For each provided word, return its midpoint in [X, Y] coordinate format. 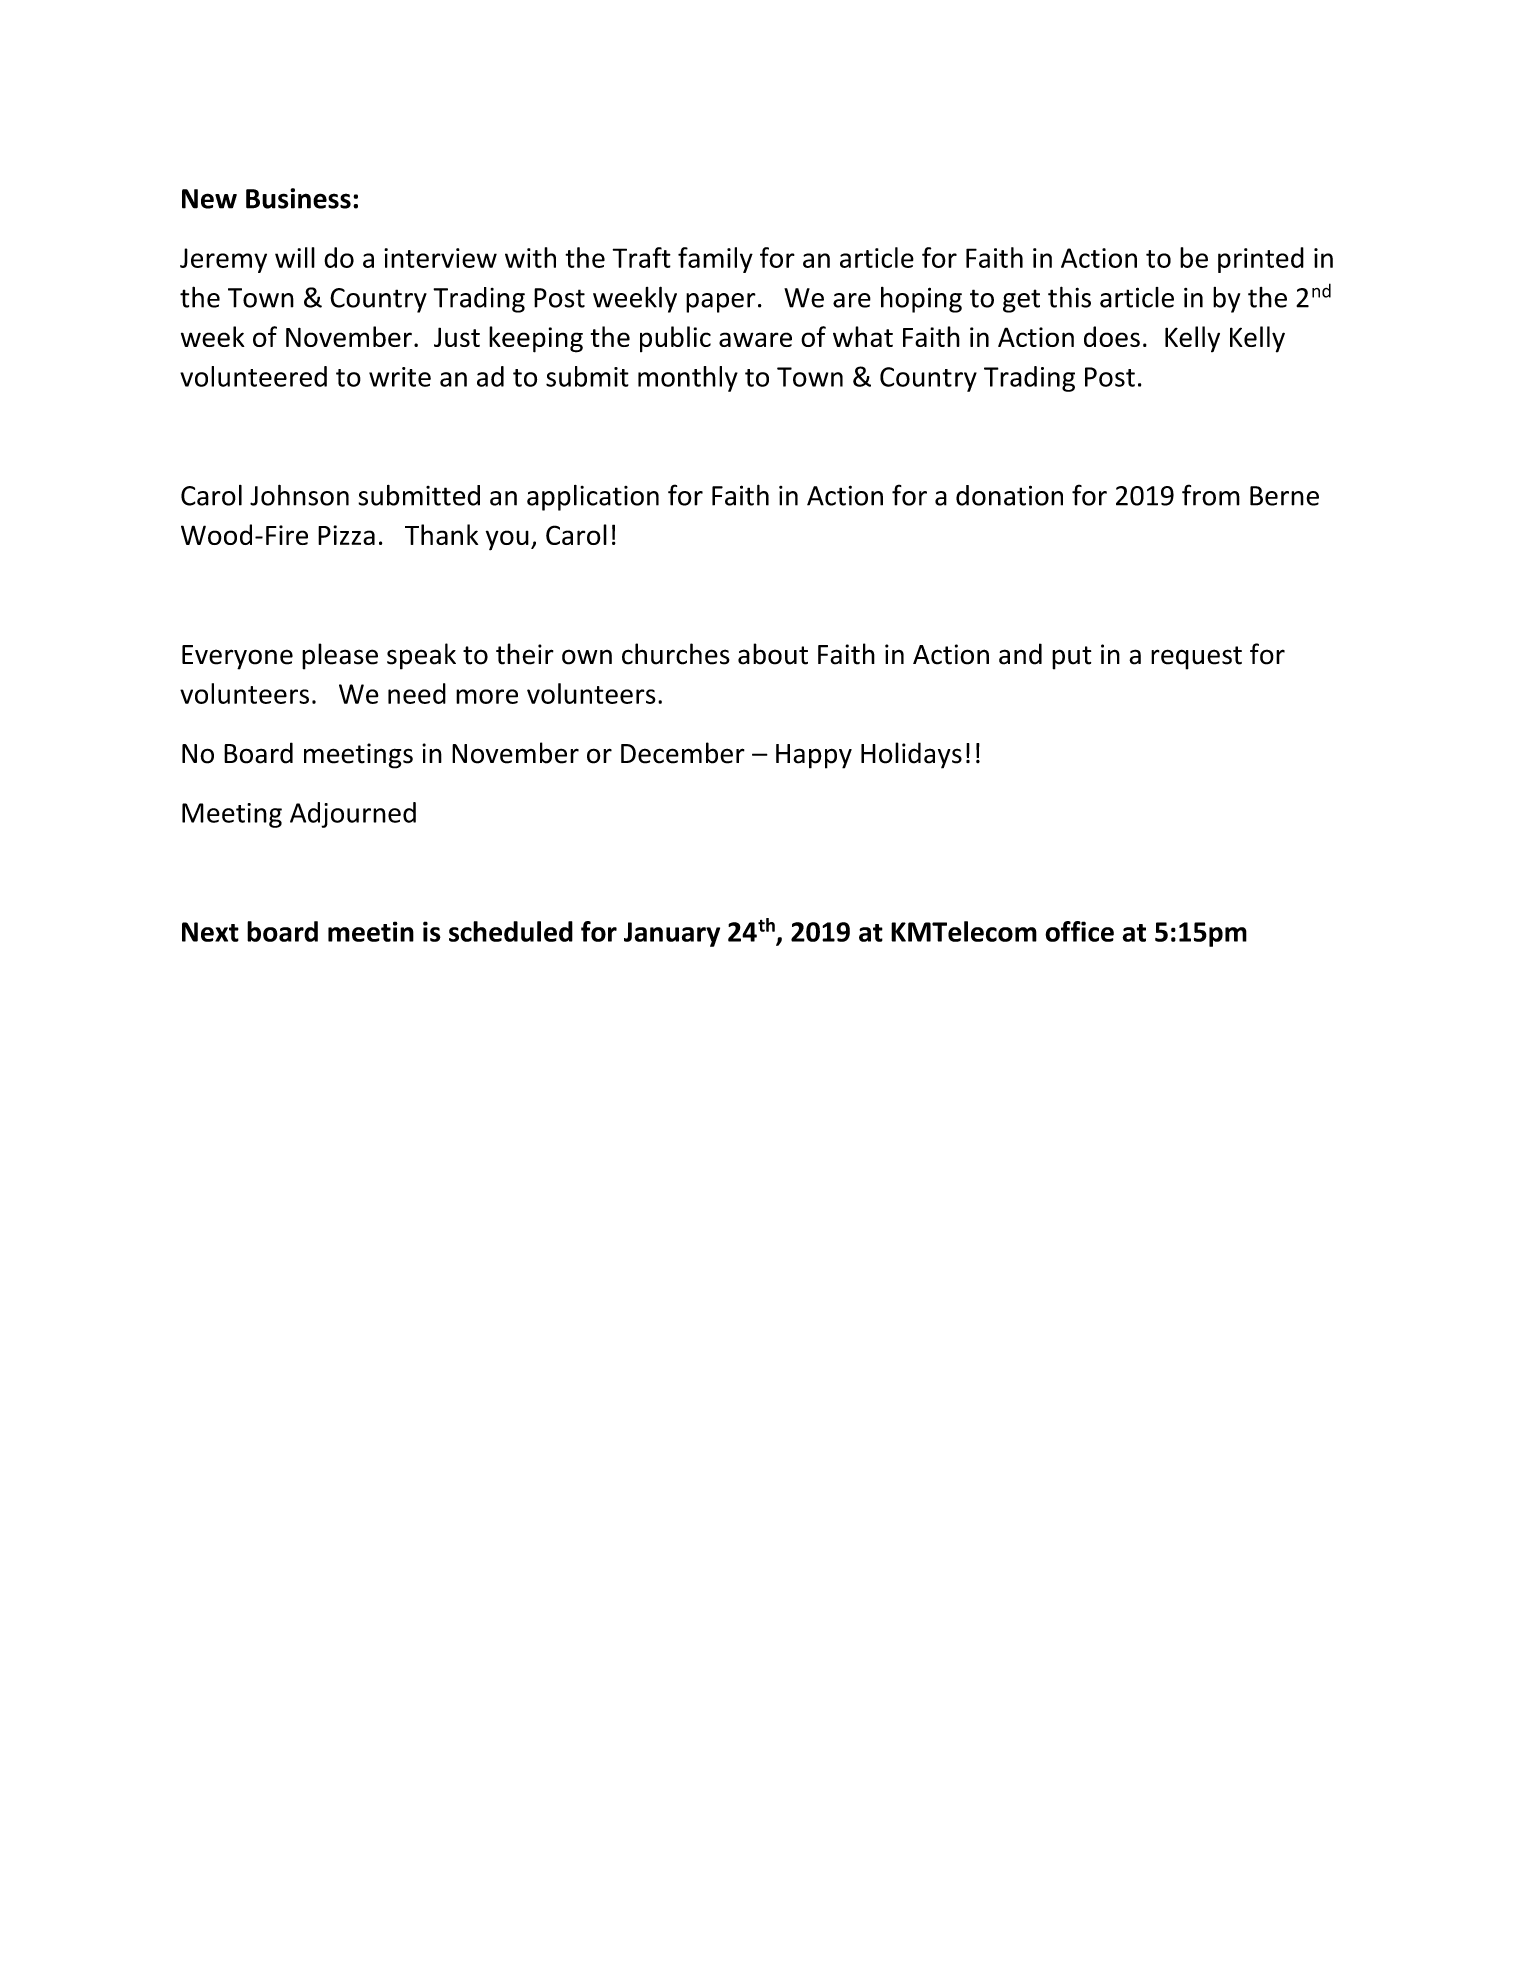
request [1196, 658]
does [1112, 336]
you [507, 540]
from [1211, 495]
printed [1261, 260]
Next [210, 932]
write [400, 377]
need [417, 693]
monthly [688, 379]
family [715, 260]
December [683, 753]
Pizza [346, 535]
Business [298, 198]
